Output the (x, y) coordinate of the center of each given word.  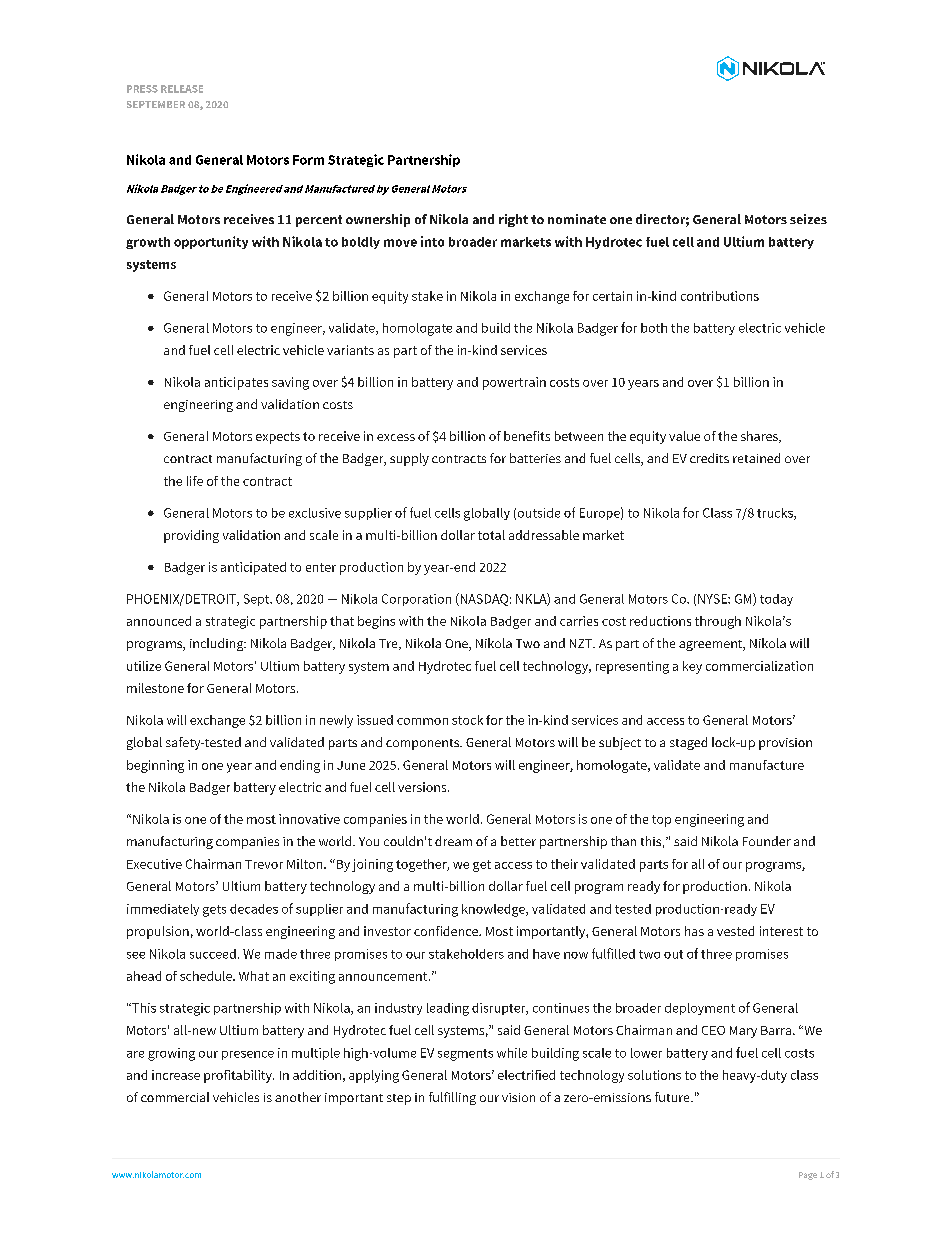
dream (453, 841)
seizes (808, 219)
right (513, 220)
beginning (155, 766)
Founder (767, 841)
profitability (239, 1076)
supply (409, 459)
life (195, 481)
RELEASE (182, 89)
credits (709, 458)
